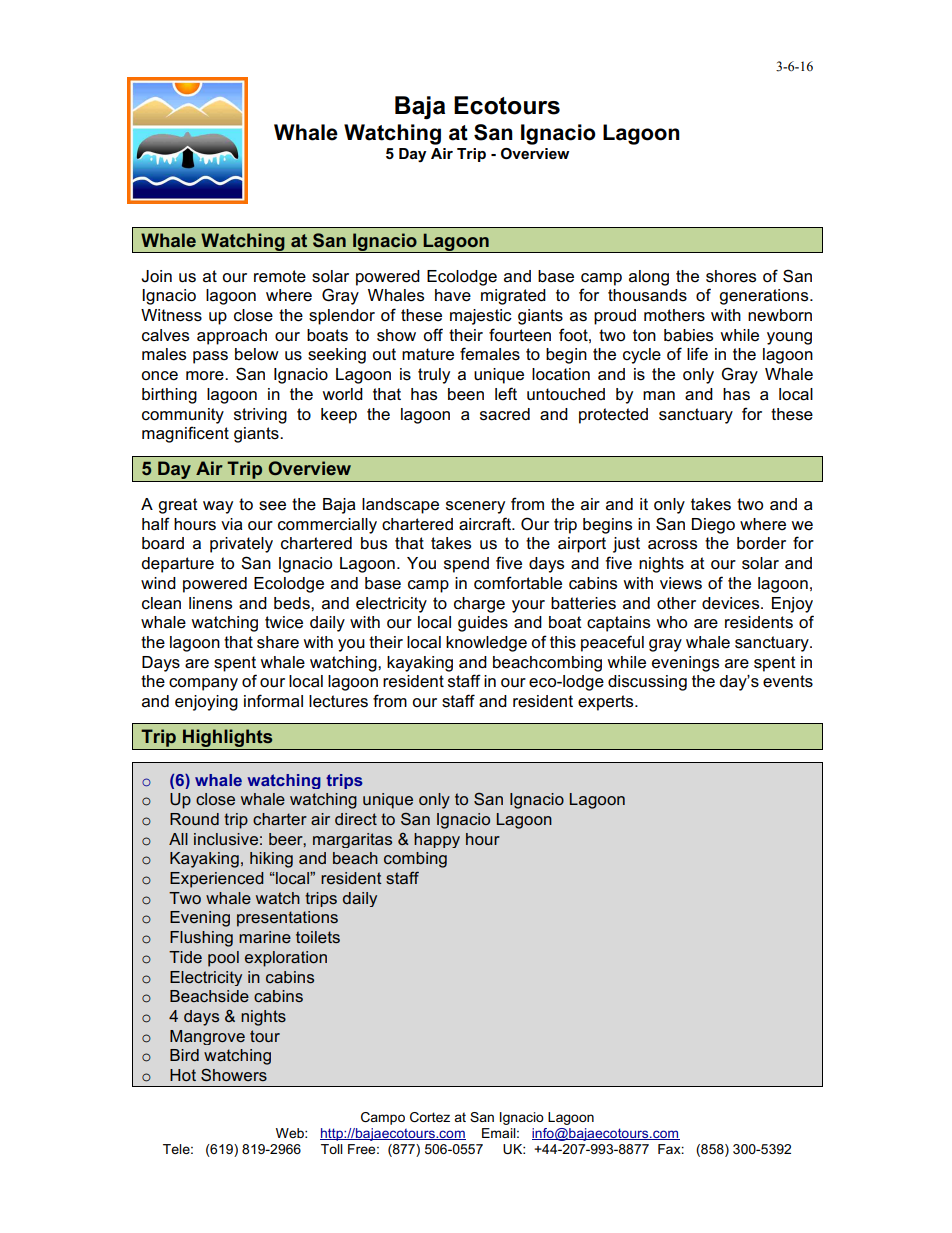 This document has height=1233, width=952. Describe the element at coordinates (430, 1117) in the document. I see `Cortez` at that location.
